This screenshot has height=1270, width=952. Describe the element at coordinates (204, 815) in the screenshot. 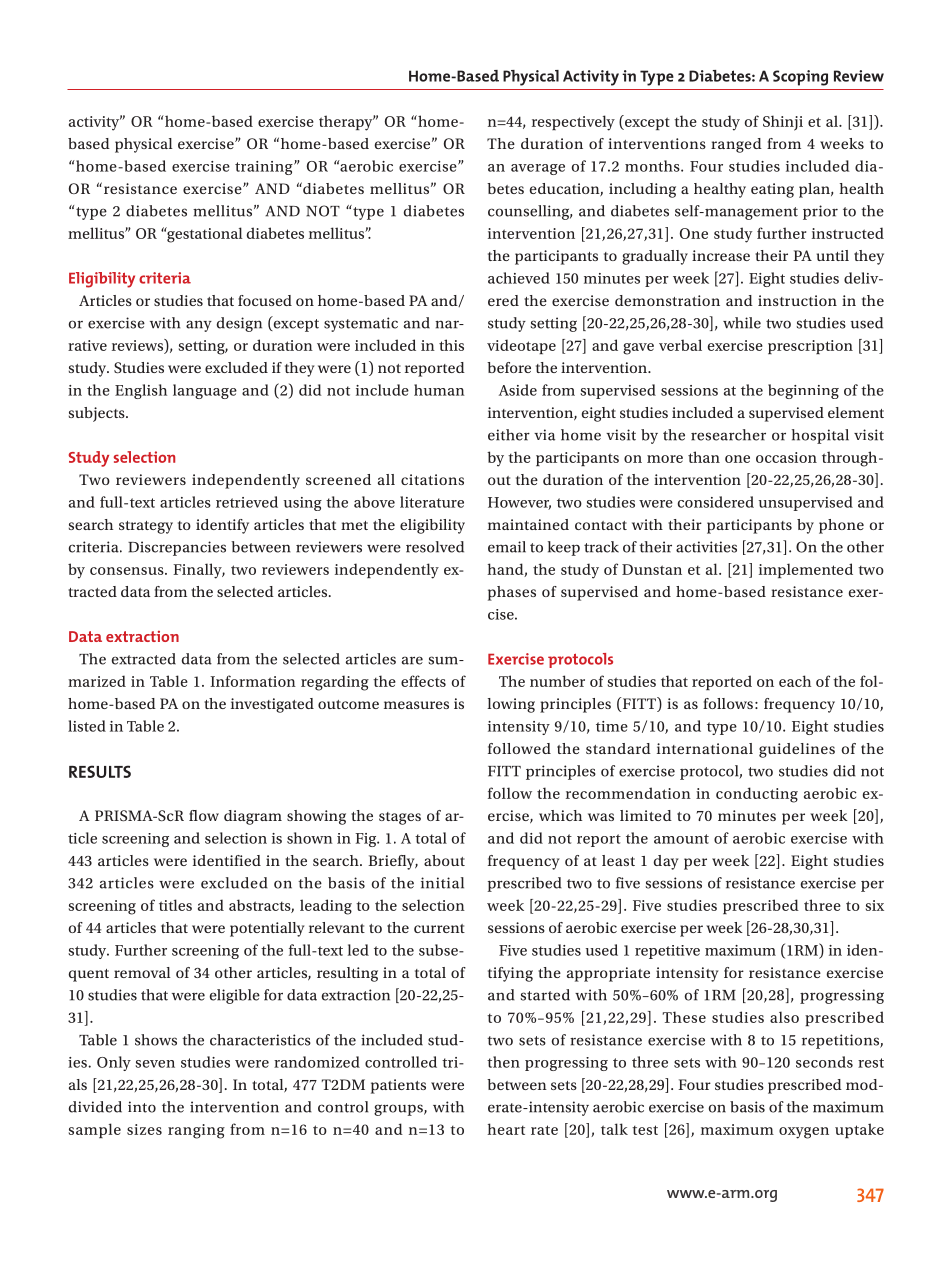

I see `flow` at that location.
